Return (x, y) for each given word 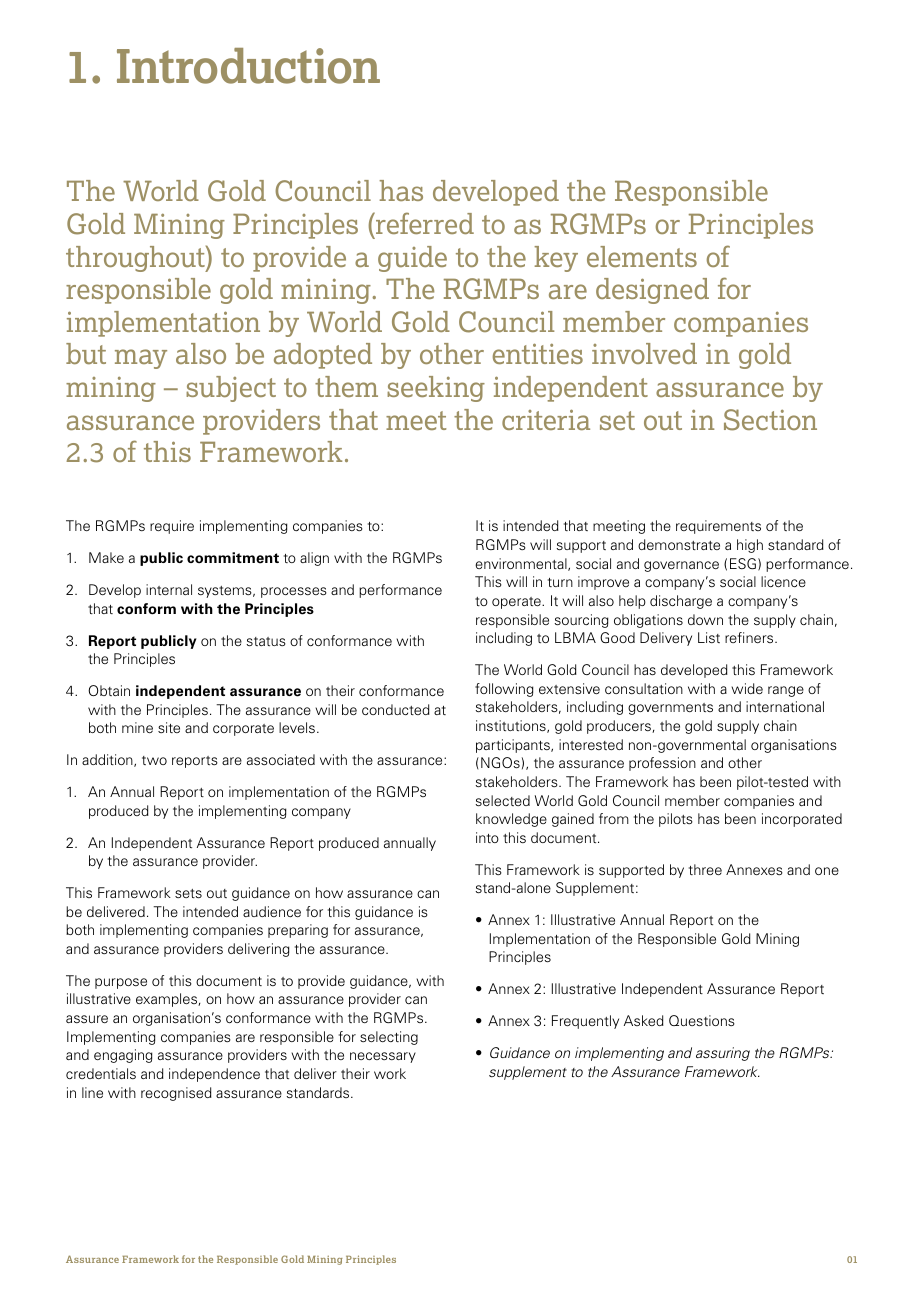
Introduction (248, 66)
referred (424, 223)
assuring (723, 1054)
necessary (383, 1057)
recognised (176, 1094)
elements (642, 256)
